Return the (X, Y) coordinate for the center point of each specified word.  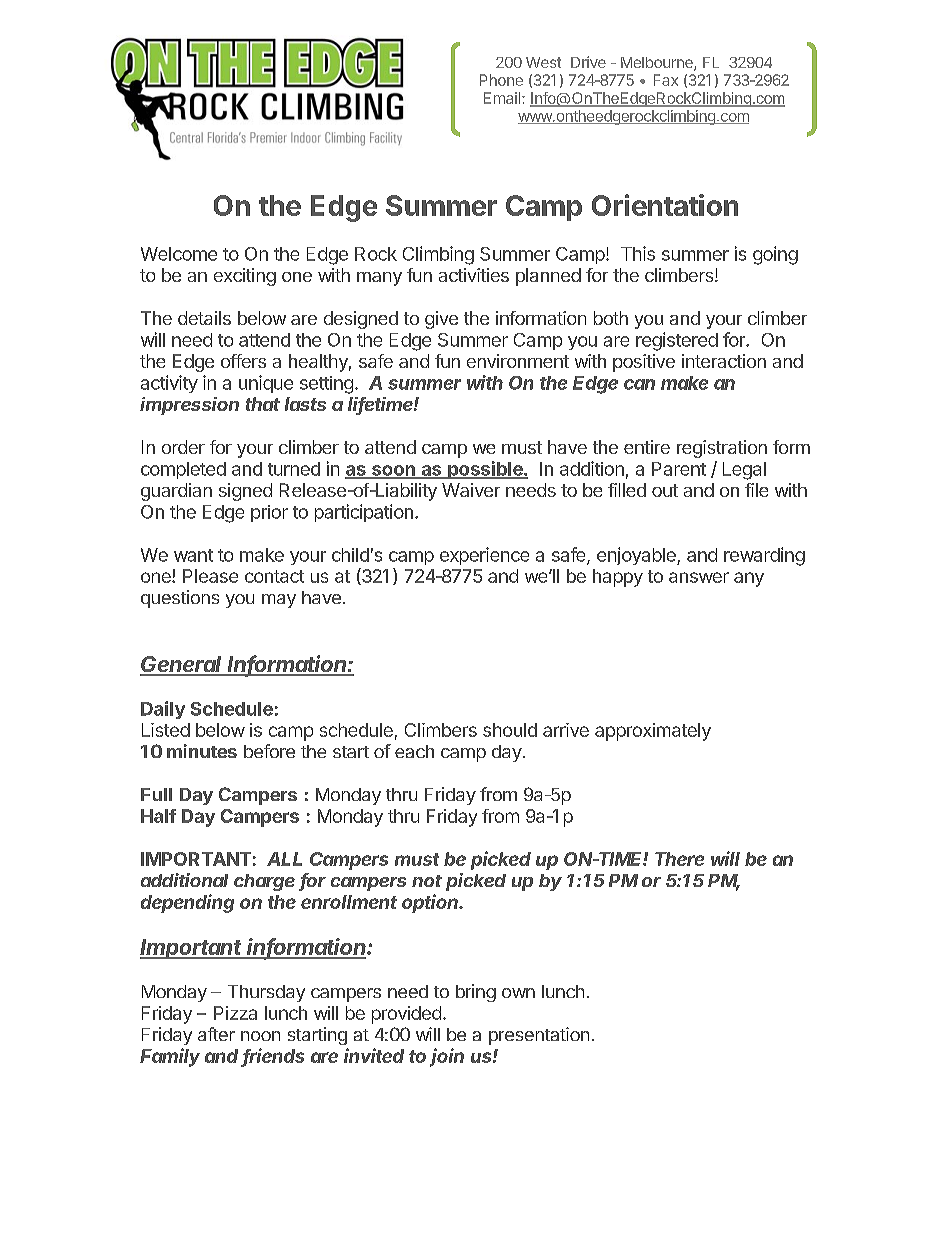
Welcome (179, 254)
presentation (539, 1036)
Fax (666, 80)
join (447, 1057)
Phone (501, 80)
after (216, 1034)
